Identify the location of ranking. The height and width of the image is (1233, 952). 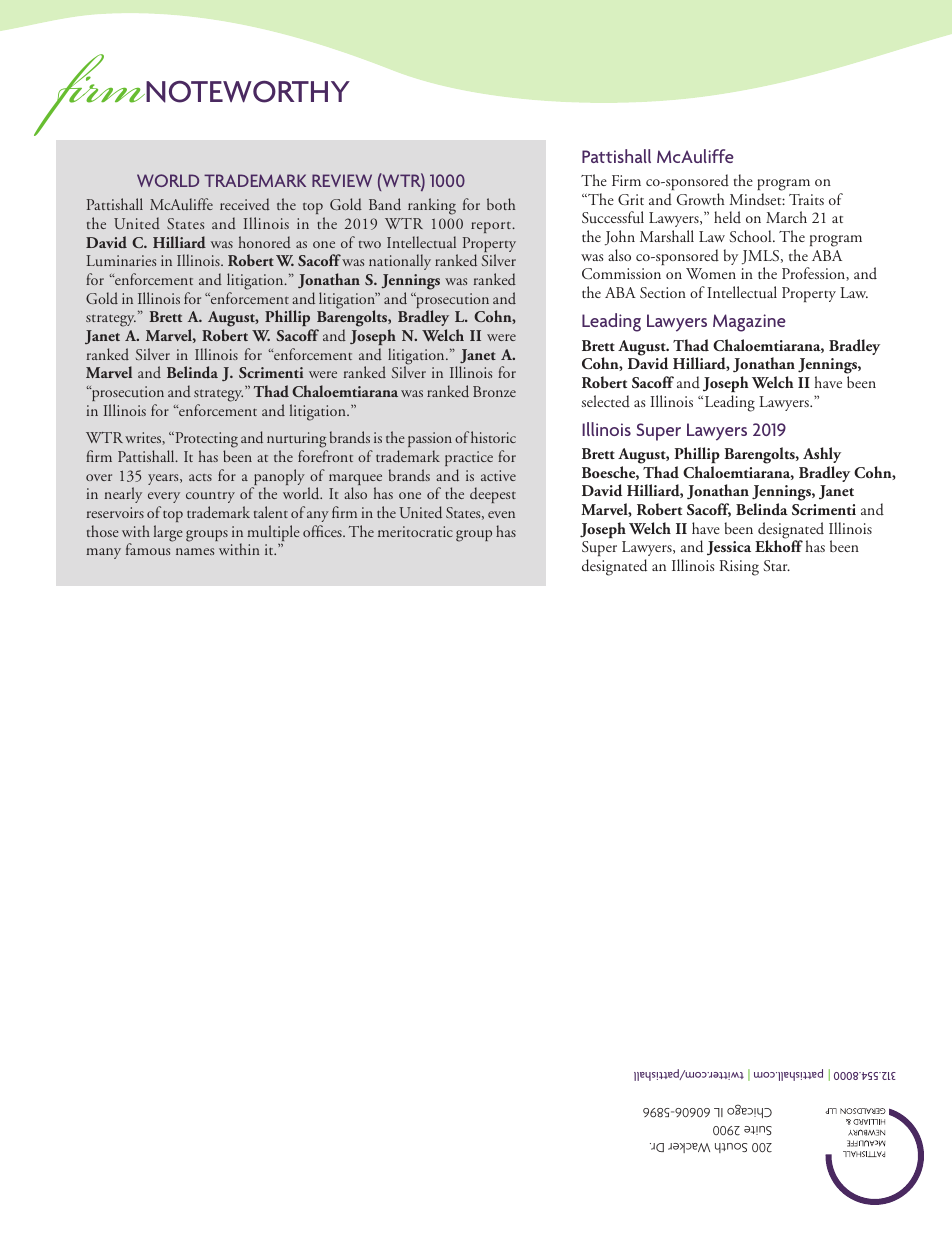
(432, 206).
